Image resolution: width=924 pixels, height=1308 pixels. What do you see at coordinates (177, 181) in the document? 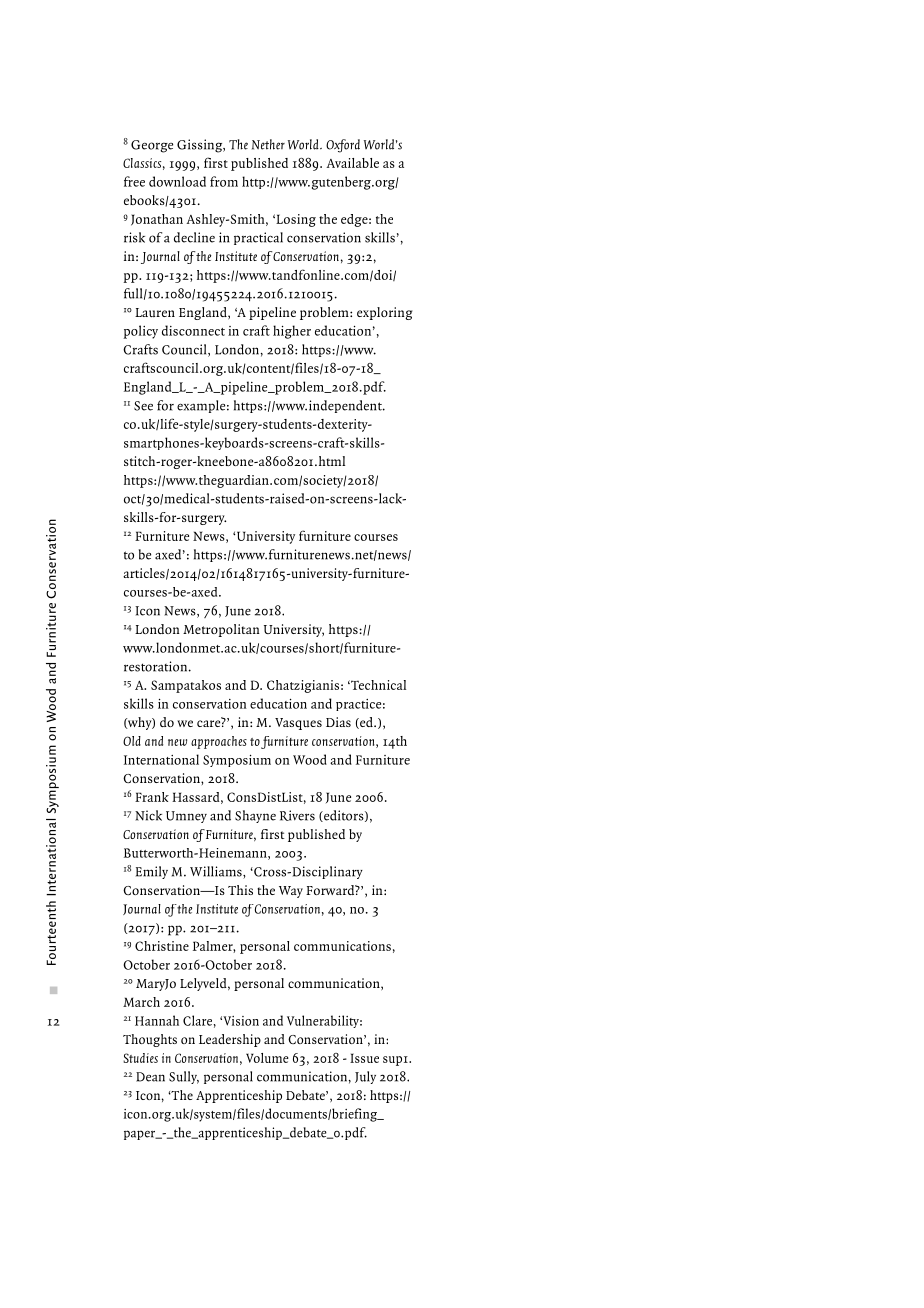
I see `download` at bounding box center [177, 181].
